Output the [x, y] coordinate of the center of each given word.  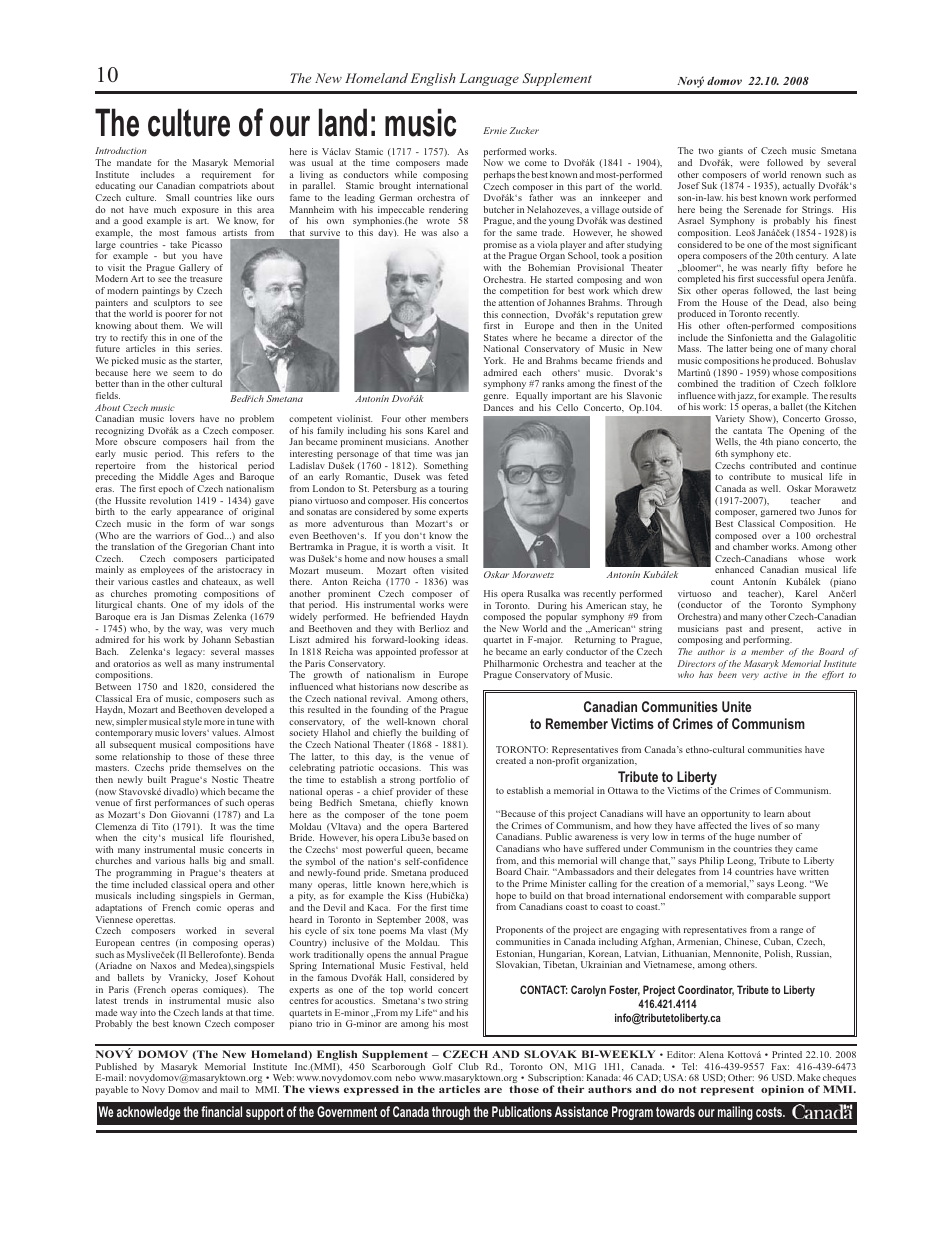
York [495, 360]
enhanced [734, 569]
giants [730, 153]
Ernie [495, 130]
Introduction [121, 150]
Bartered [450, 826]
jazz [746, 398]
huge [745, 837]
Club [468, 1066]
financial [221, 1111]
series [209, 348]
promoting [177, 596]
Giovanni [190, 814]
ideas [456, 639]
